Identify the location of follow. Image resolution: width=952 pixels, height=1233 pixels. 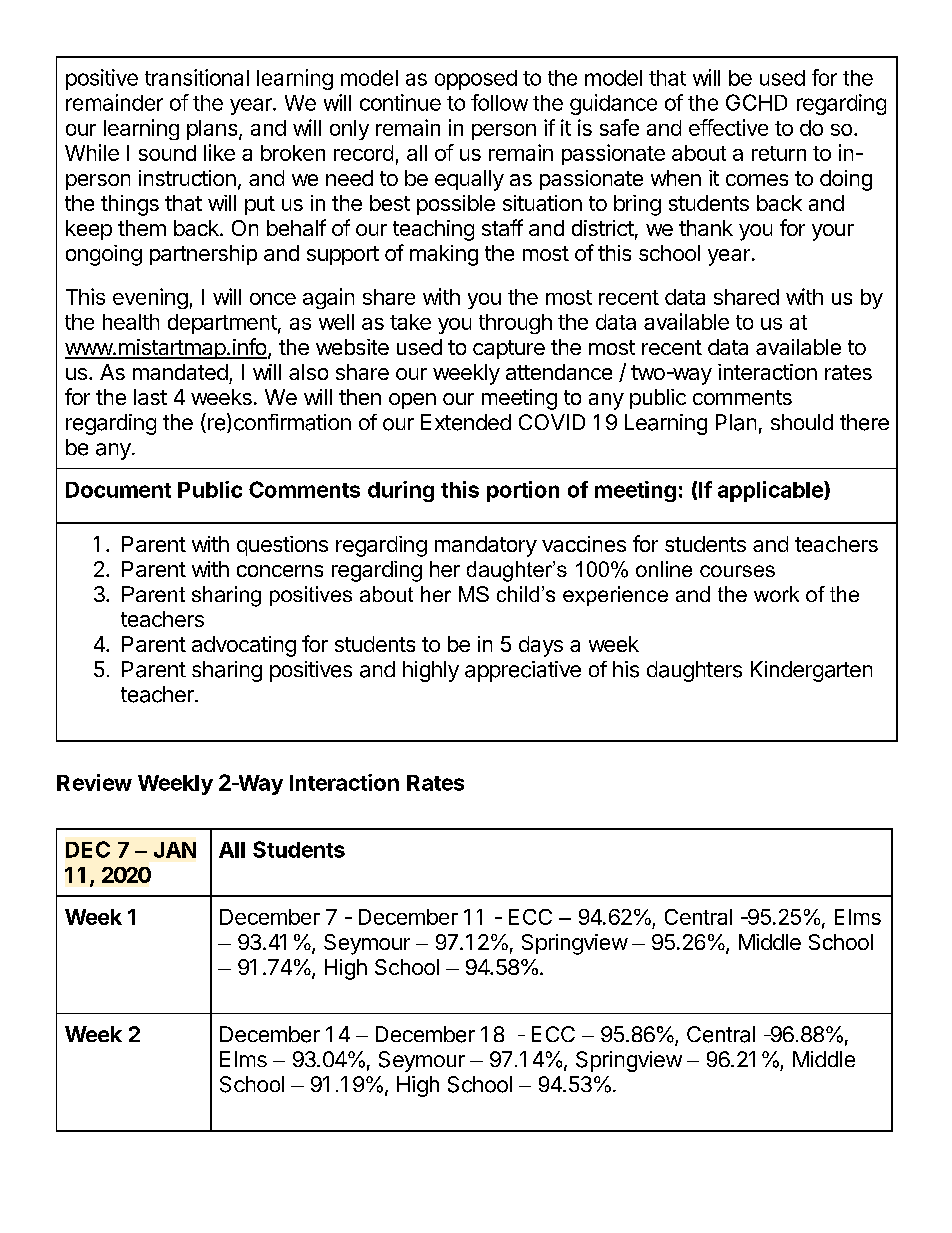
(499, 102).
